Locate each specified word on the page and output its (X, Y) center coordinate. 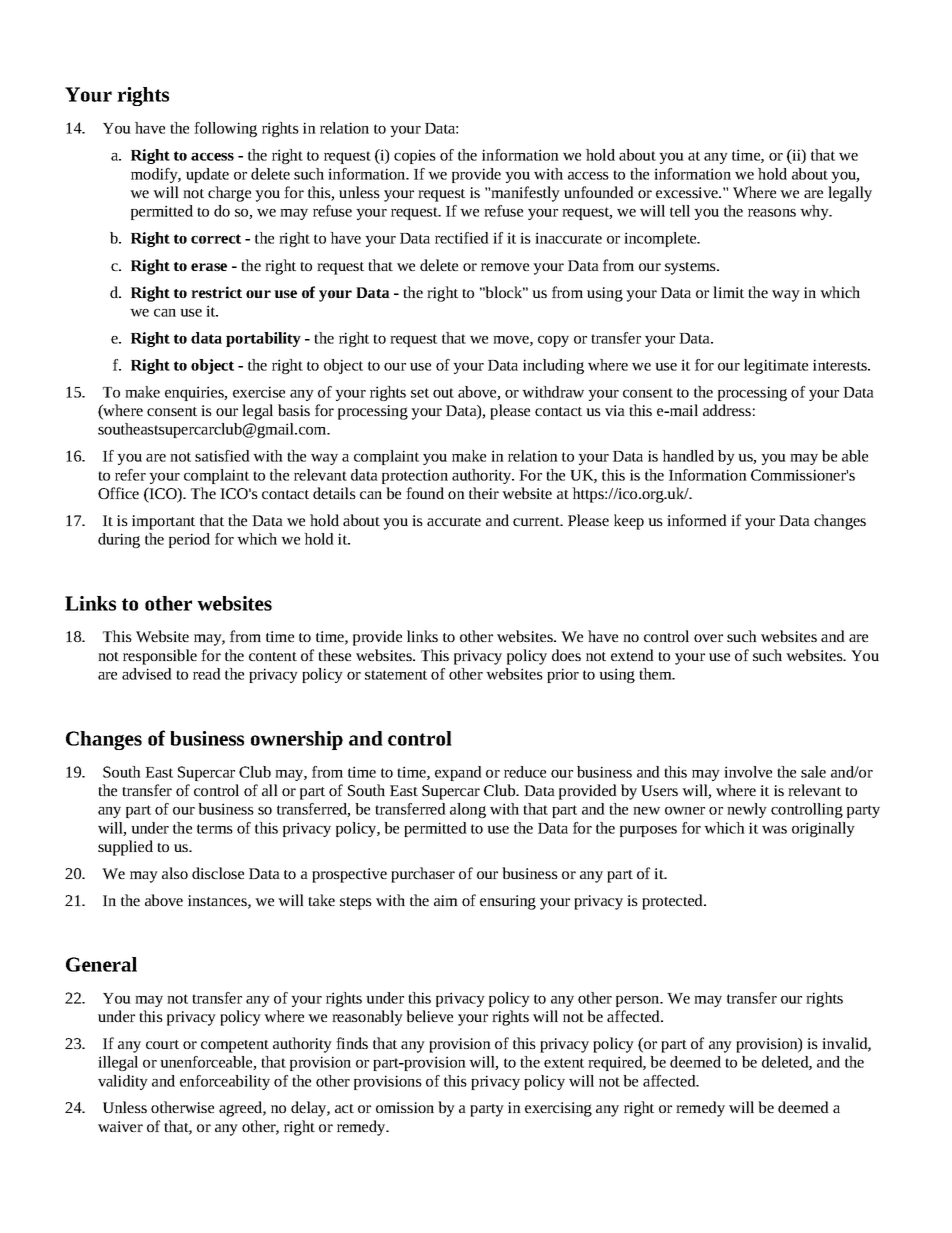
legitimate (776, 366)
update (207, 175)
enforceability (225, 1082)
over (708, 638)
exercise (259, 392)
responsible (160, 657)
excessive (688, 192)
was (774, 830)
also (175, 873)
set (420, 393)
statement (396, 675)
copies (415, 156)
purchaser (423, 875)
